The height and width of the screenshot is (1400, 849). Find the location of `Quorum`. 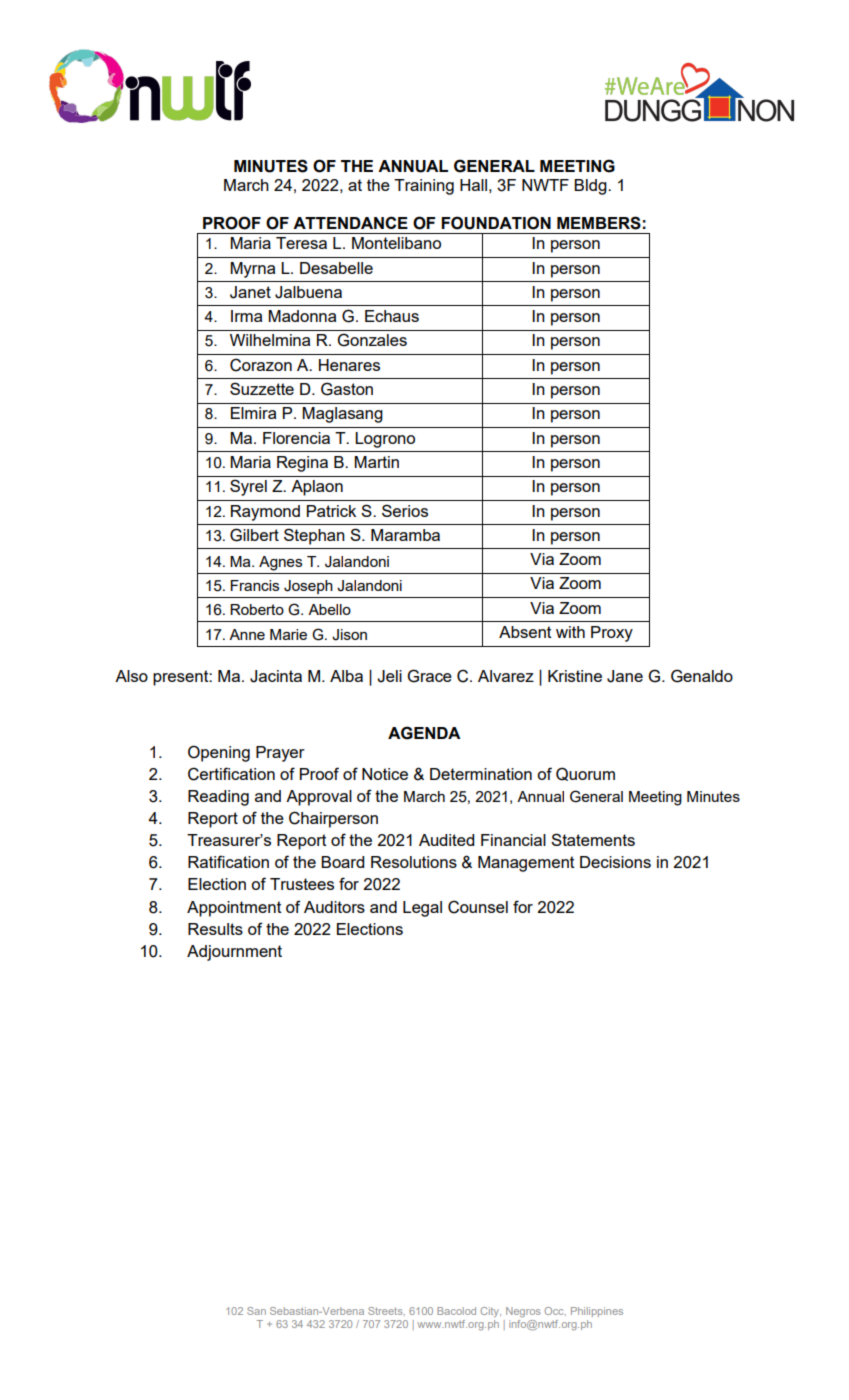

Quorum is located at coordinates (585, 774).
